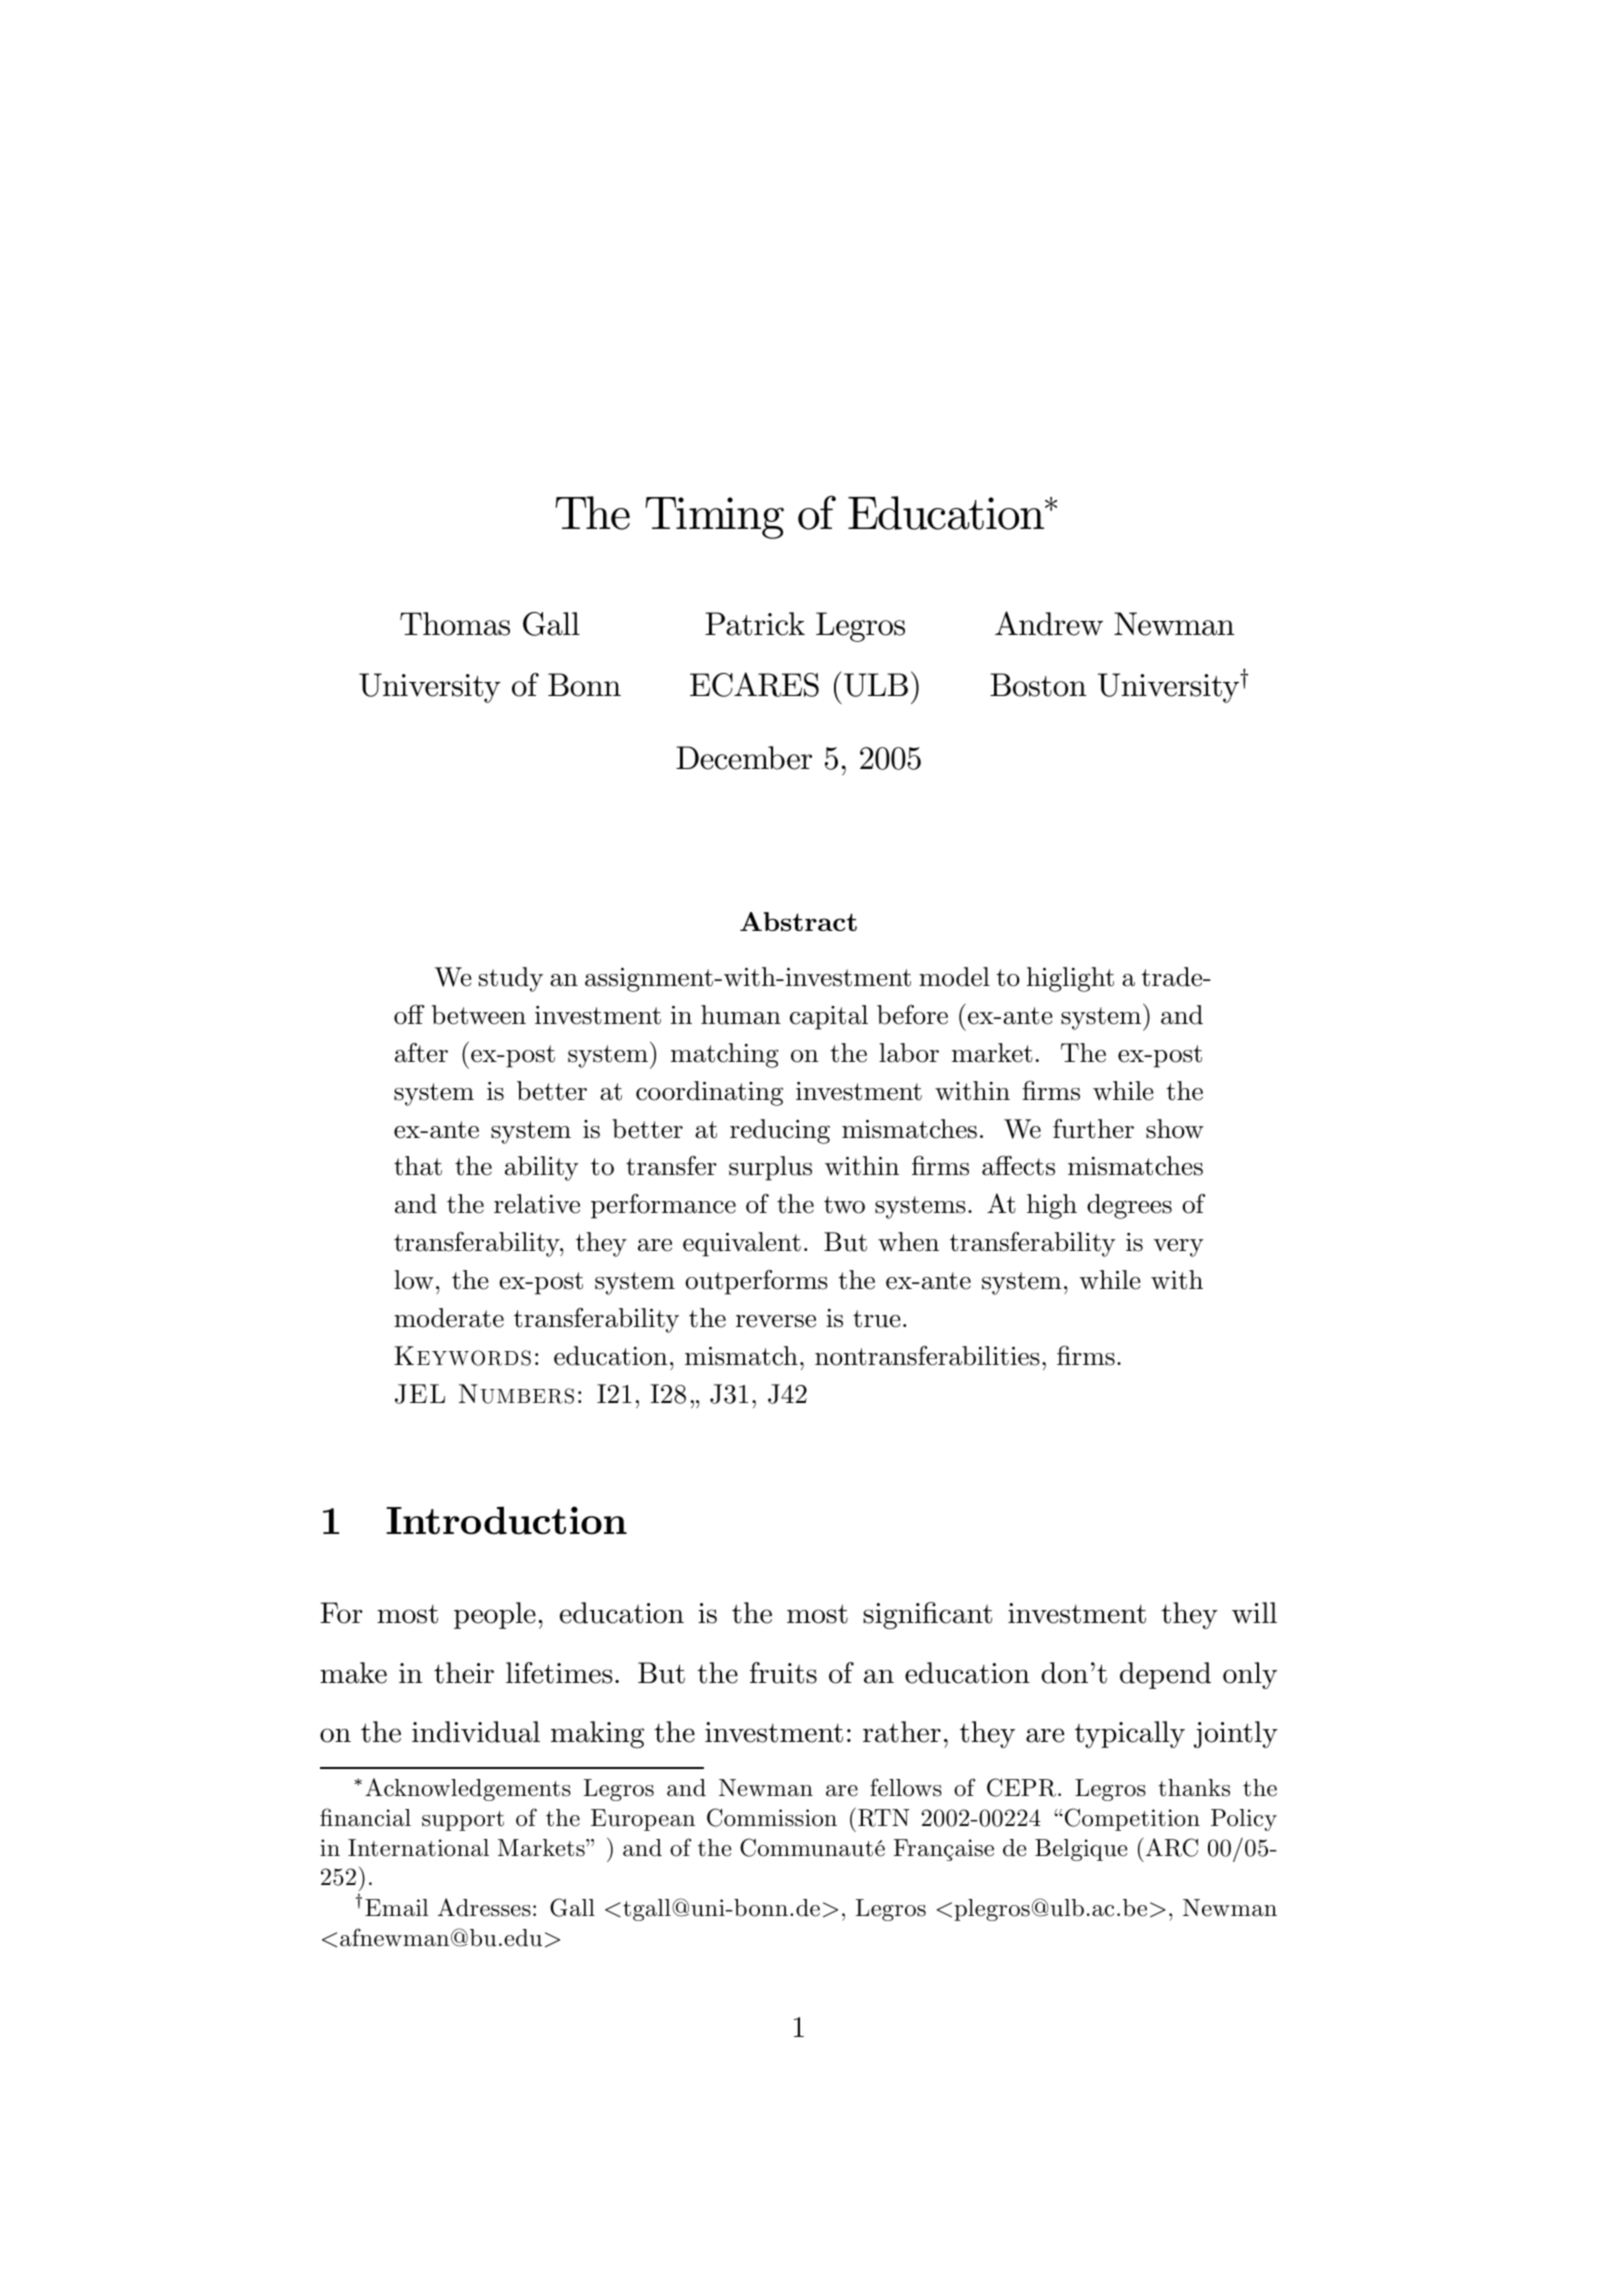 The image size is (1616, 2287). Describe the element at coordinates (455, 624) in the image. I see `Thomas` at that location.
